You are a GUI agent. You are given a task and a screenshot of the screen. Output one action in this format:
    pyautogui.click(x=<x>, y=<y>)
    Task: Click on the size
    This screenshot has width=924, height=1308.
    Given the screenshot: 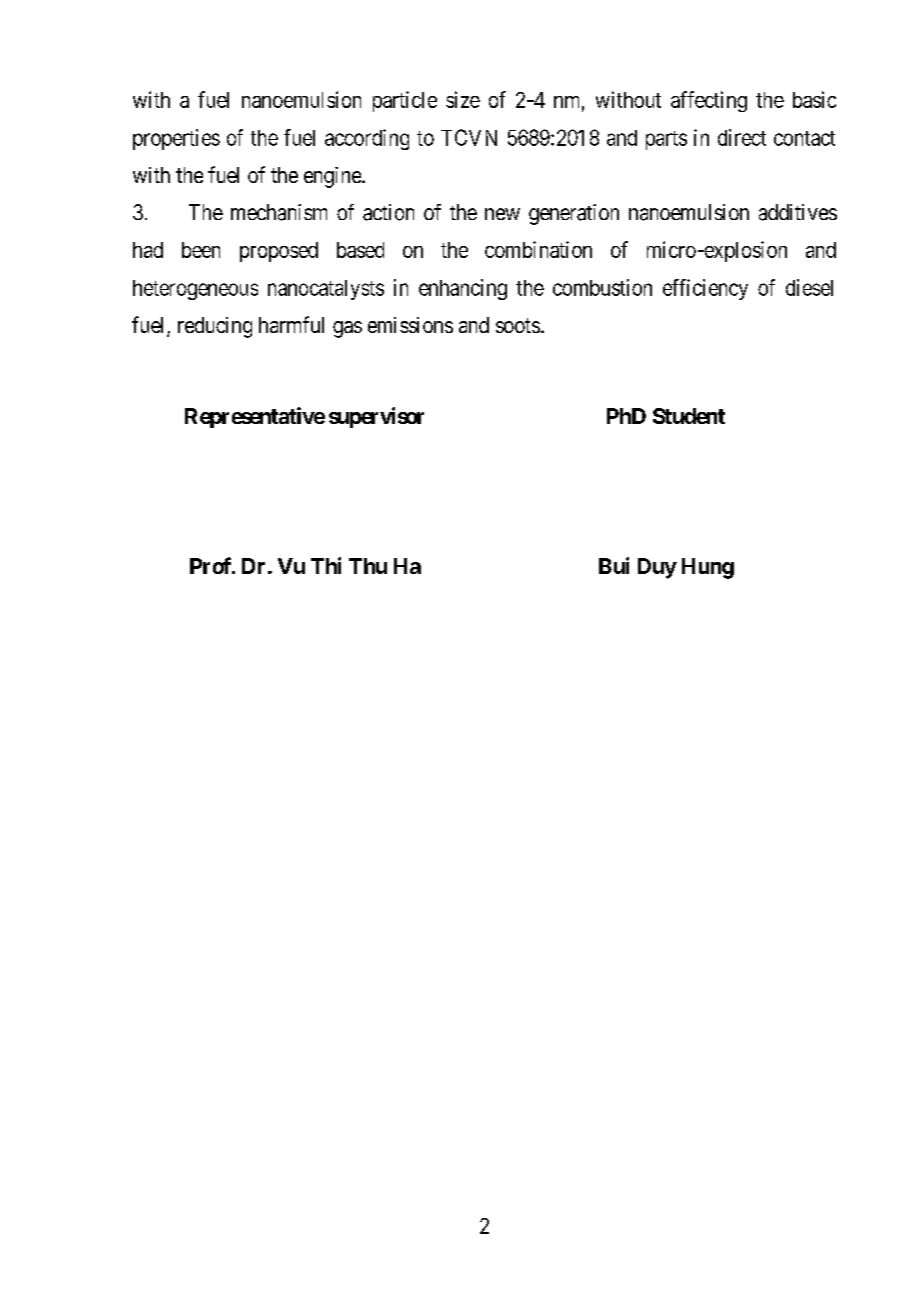 What is the action you would take?
    pyautogui.click(x=463, y=99)
